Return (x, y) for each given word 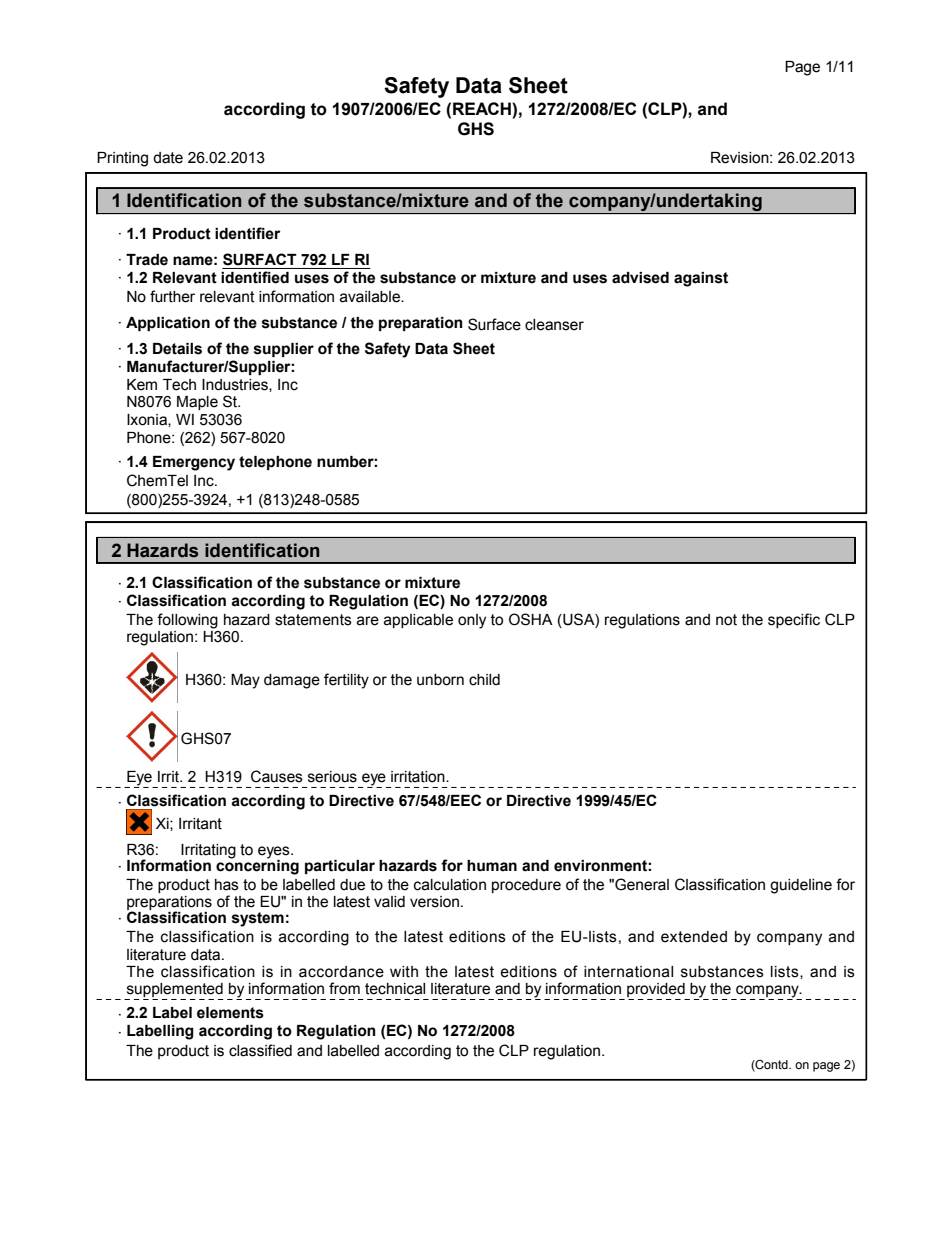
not (726, 620)
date (168, 158)
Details (177, 349)
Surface (494, 324)
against (701, 279)
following (187, 621)
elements (230, 1013)
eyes (275, 853)
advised (640, 278)
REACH (483, 108)
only (472, 621)
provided (656, 990)
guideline (801, 886)
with (404, 972)
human (492, 866)
